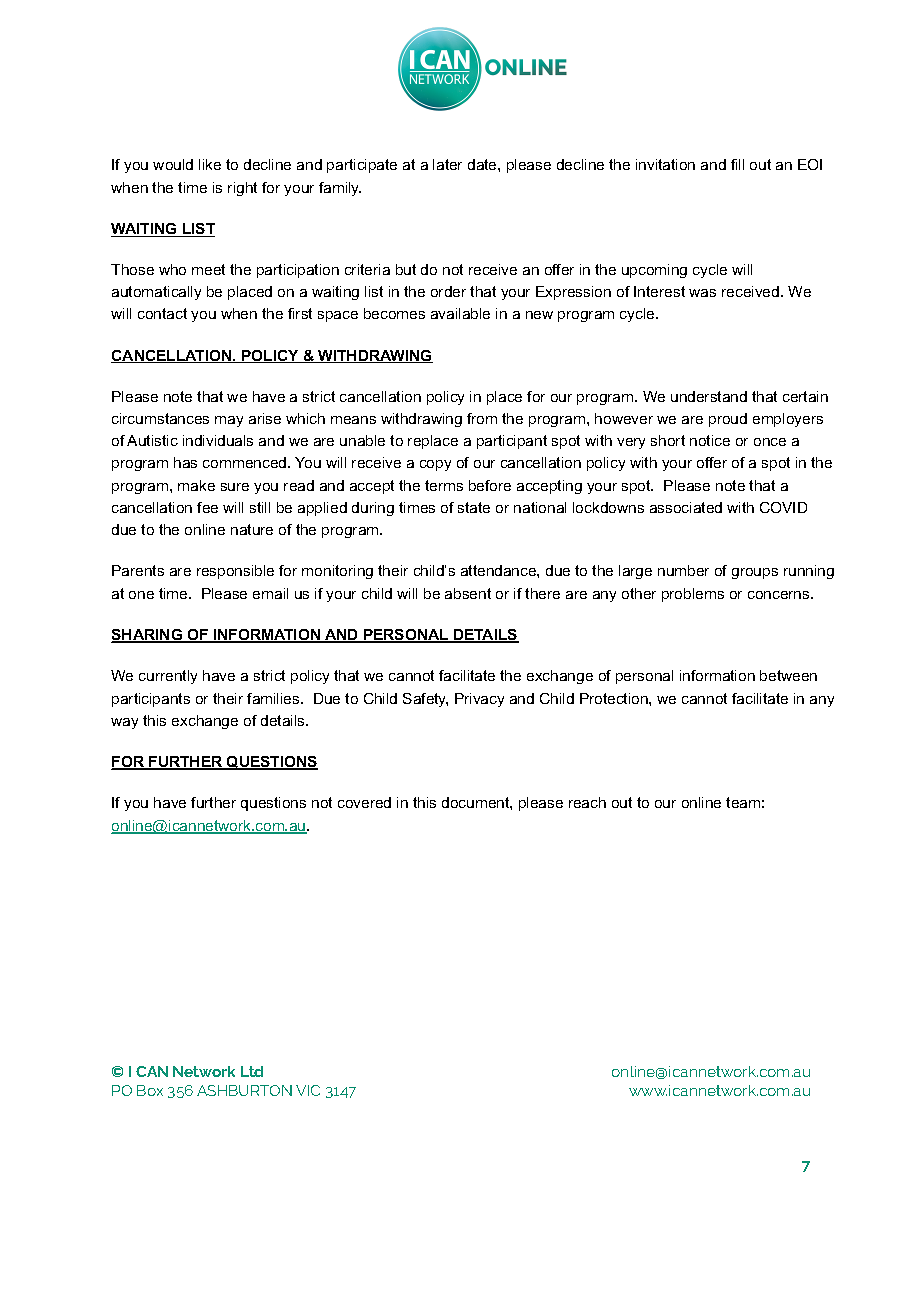  What do you see at coordinates (483, 164) in the screenshot?
I see `date` at bounding box center [483, 164].
